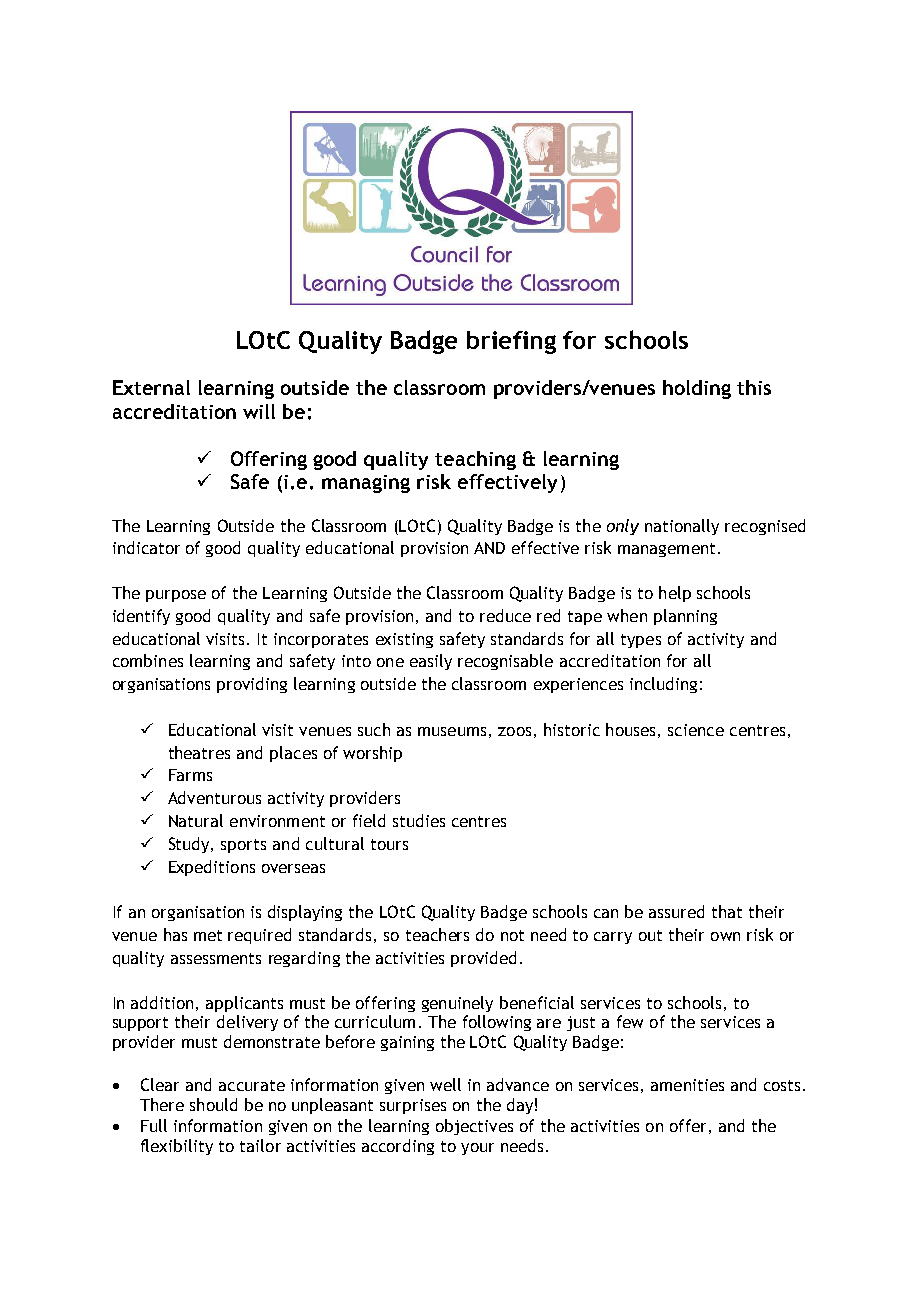 The width and height of the page is (924, 1307). I want to click on reduce, so click(505, 615).
